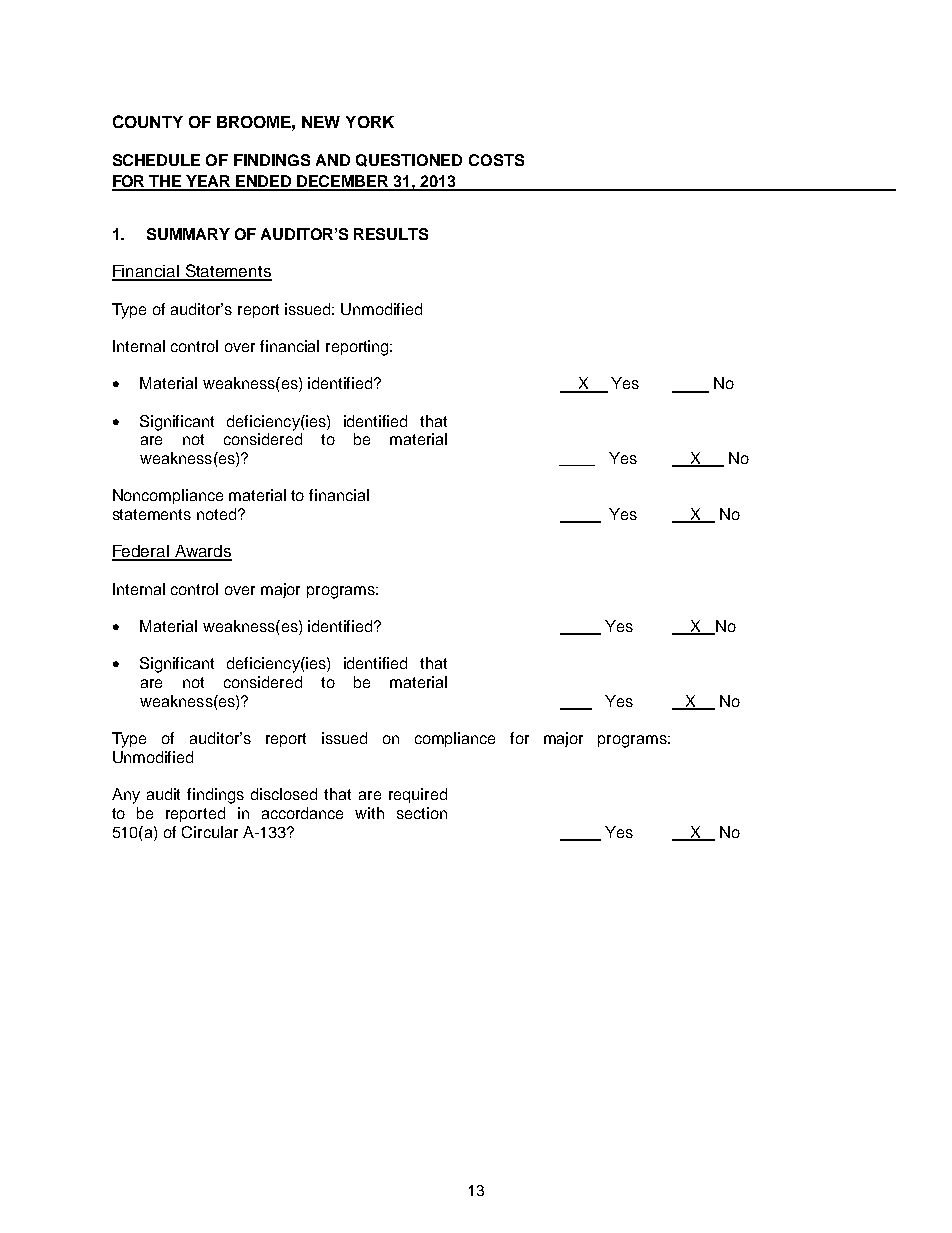 The image size is (952, 1233). Describe the element at coordinates (141, 552) in the page. I see `Federal` at that location.
